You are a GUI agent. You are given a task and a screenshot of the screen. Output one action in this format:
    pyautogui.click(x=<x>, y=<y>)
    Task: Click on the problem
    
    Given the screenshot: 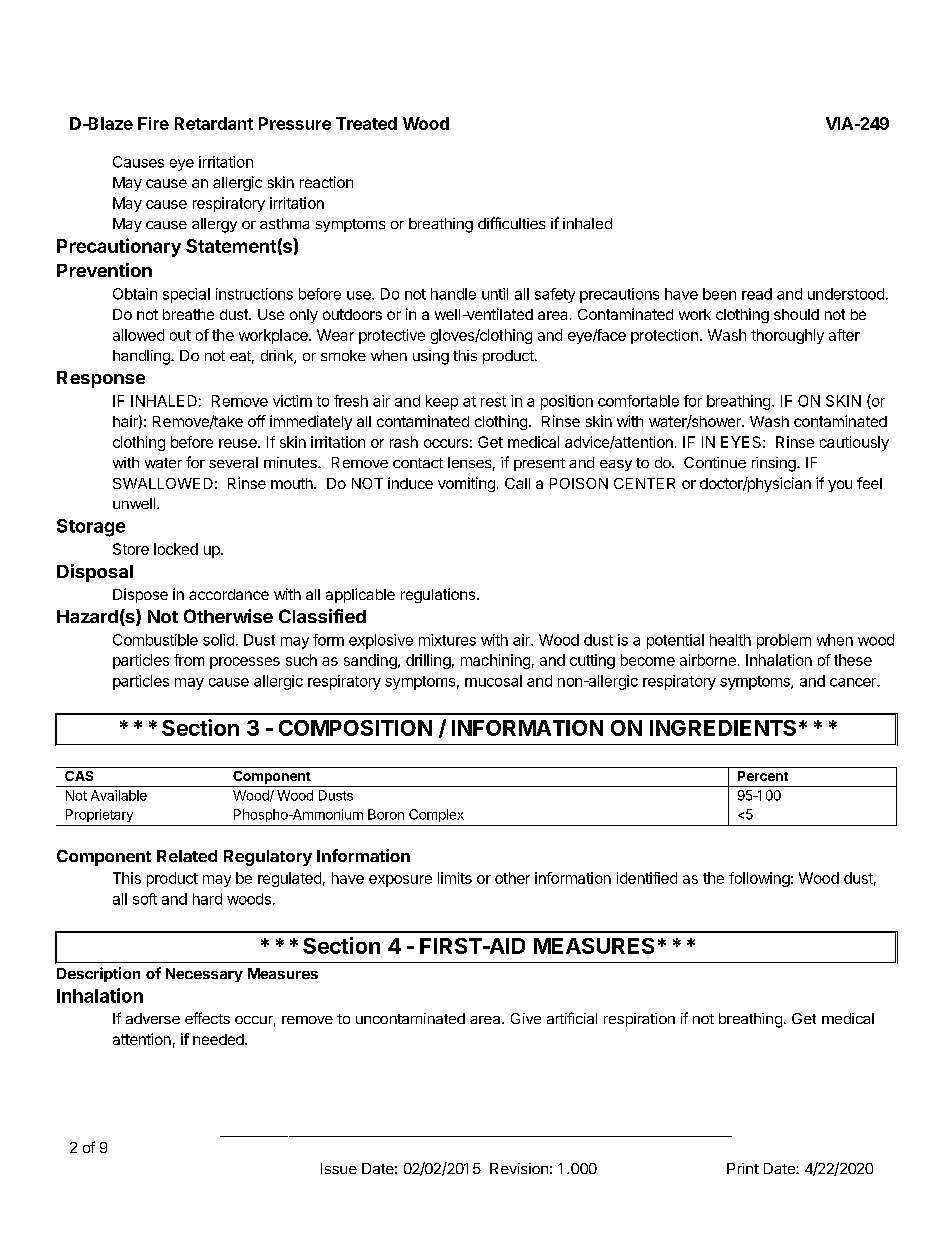 What is the action you would take?
    pyautogui.click(x=784, y=641)
